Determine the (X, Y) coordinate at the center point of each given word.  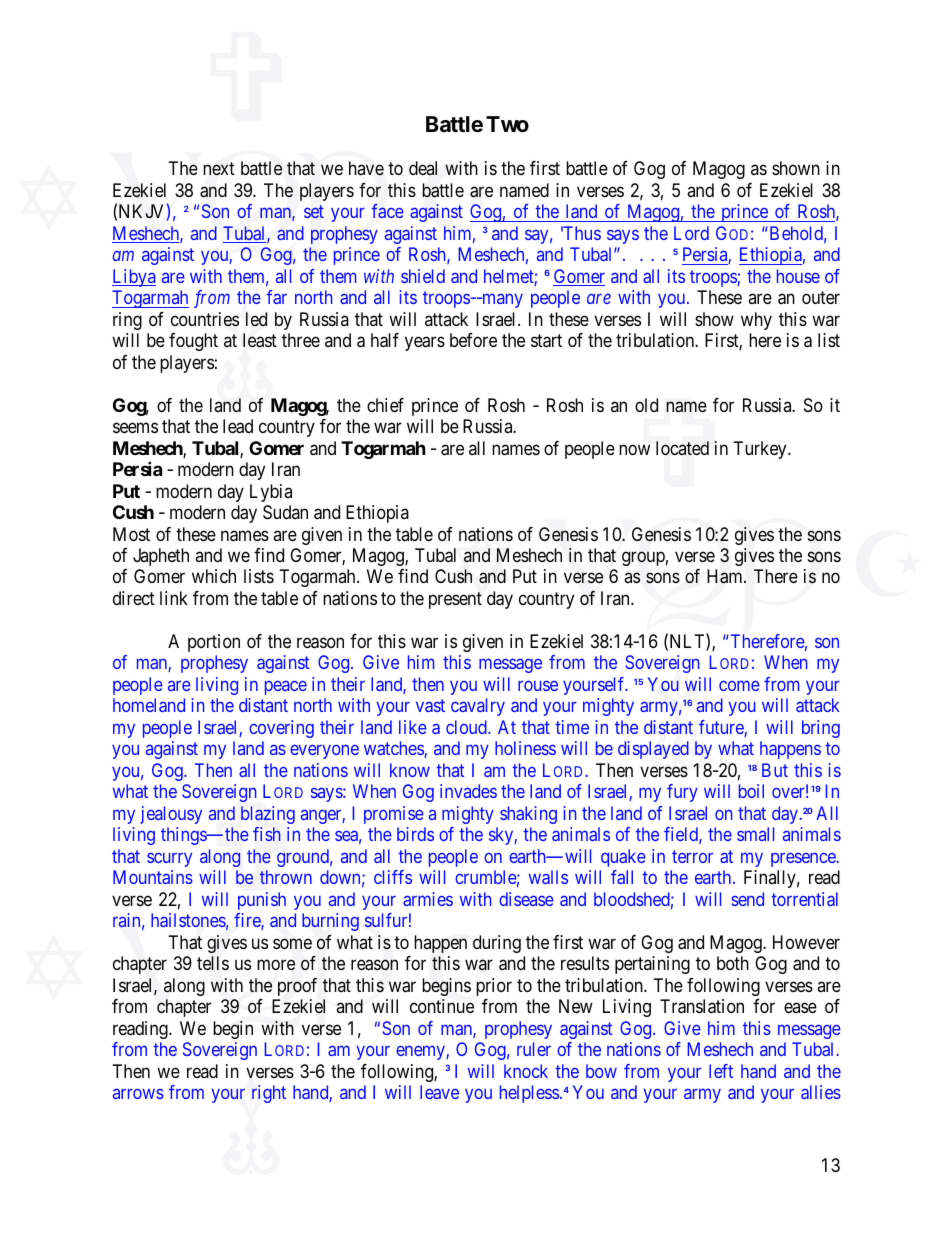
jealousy (171, 815)
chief (385, 405)
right (269, 1094)
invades (468, 791)
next (219, 169)
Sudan (285, 512)
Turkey (761, 450)
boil (751, 791)
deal (423, 168)
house (798, 276)
